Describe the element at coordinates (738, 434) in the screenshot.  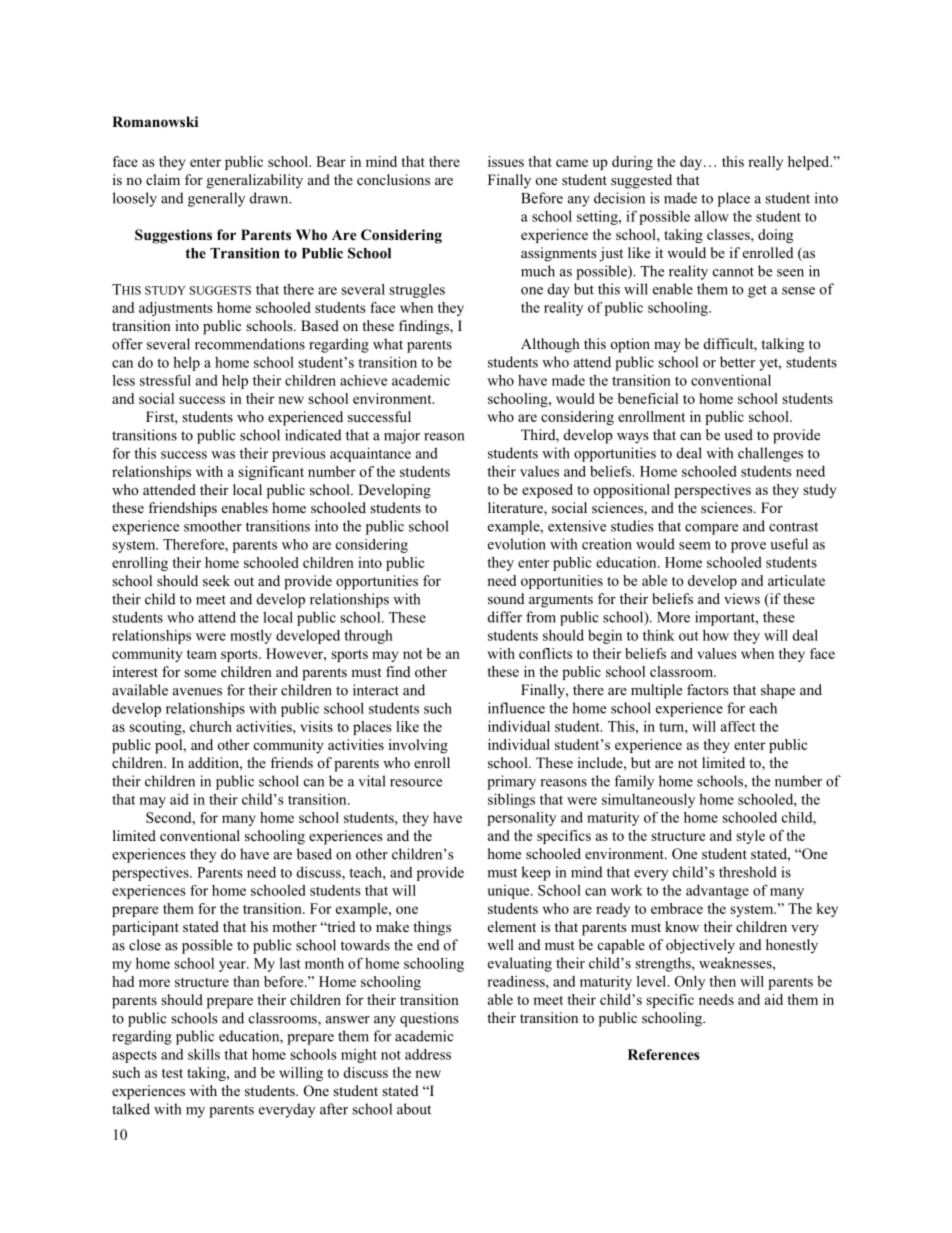
I see `used` at that location.
